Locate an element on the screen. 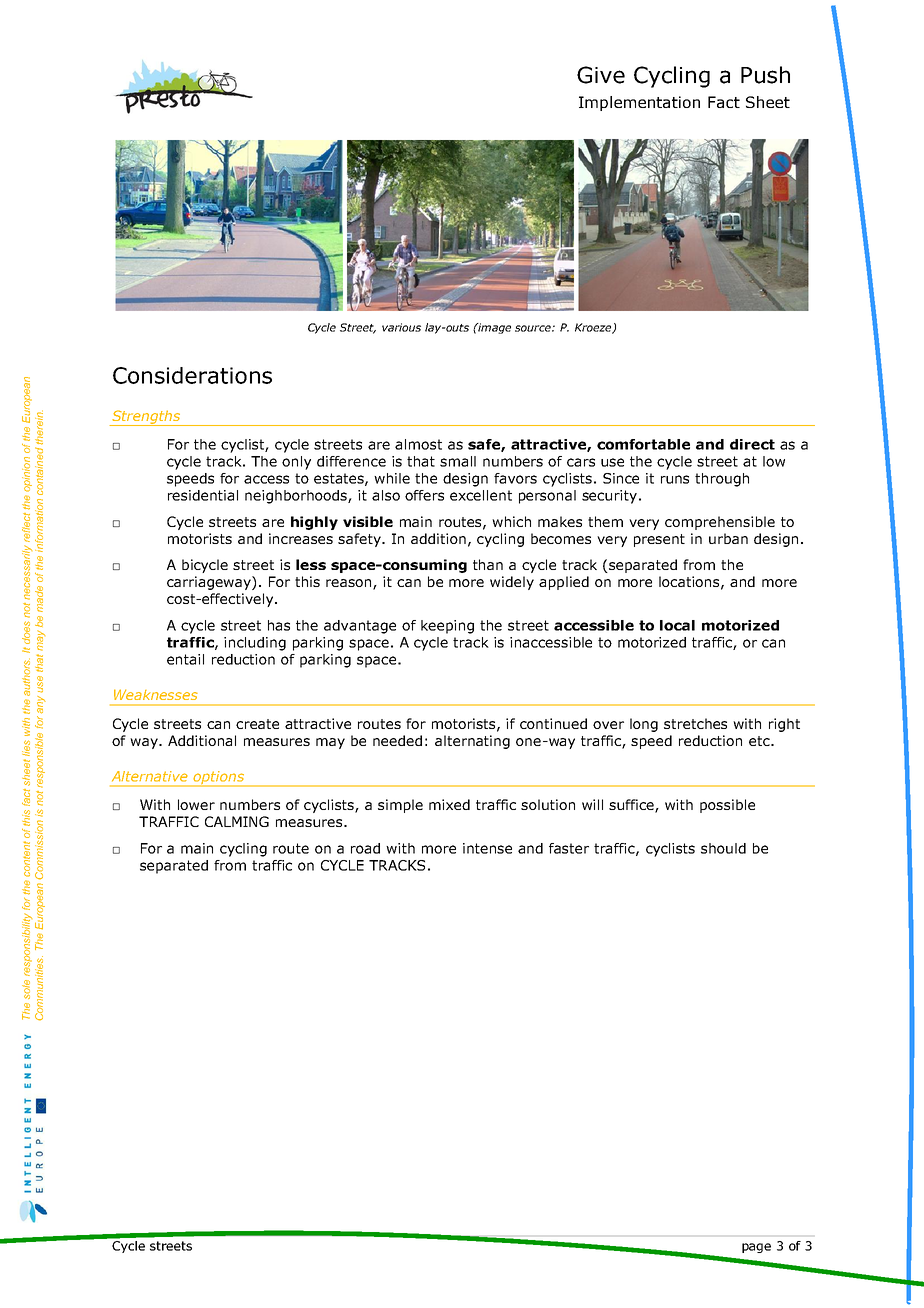 This screenshot has width=924, height=1308. CALMING is located at coordinates (237, 821).
